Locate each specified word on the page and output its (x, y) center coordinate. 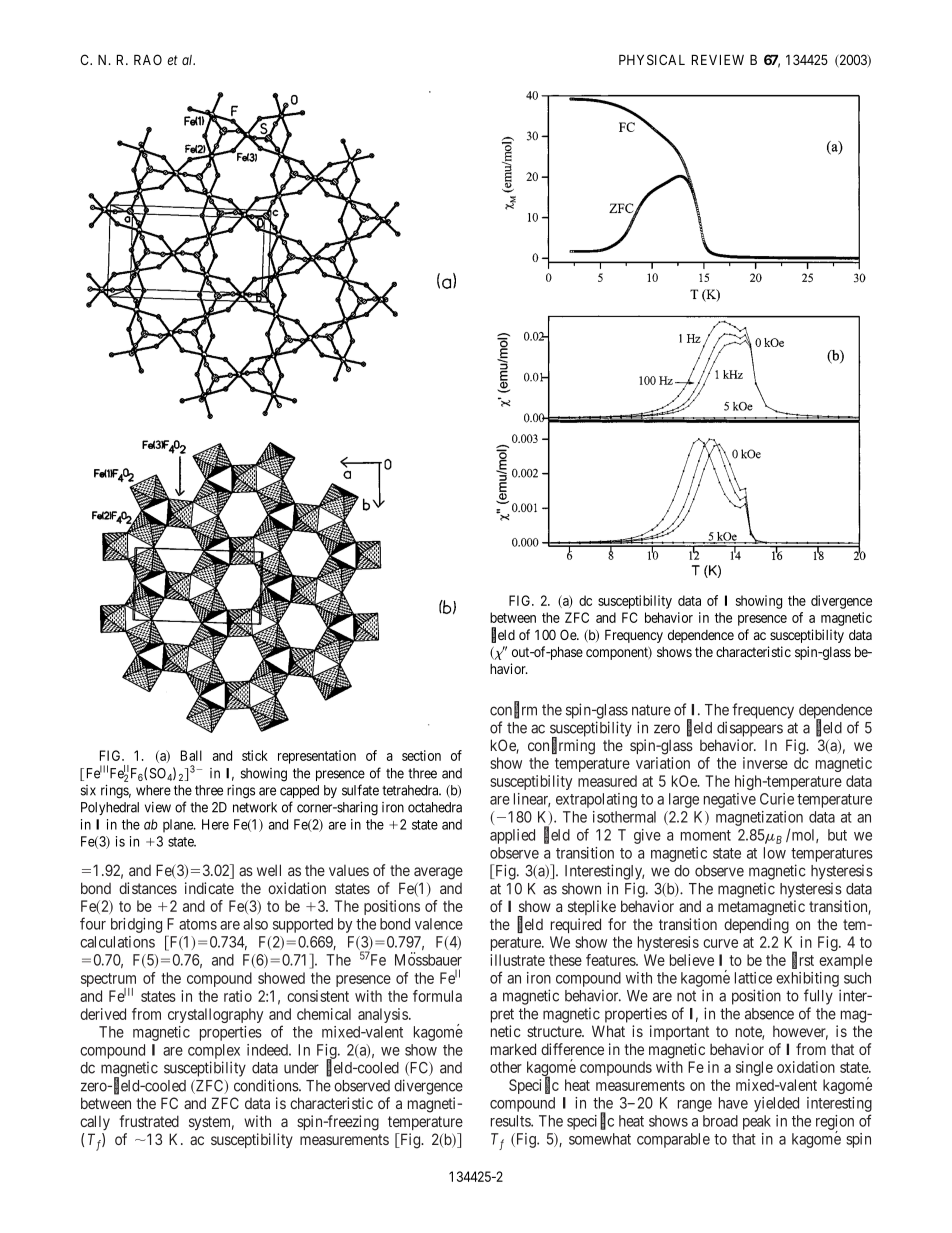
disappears (750, 729)
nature (651, 710)
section (421, 755)
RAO (148, 59)
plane (179, 826)
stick (255, 755)
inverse (765, 763)
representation (317, 757)
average (438, 873)
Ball (191, 755)
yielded (776, 1104)
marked (513, 1049)
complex (214, 1051)
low (775, 853)
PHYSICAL (652, 59)
